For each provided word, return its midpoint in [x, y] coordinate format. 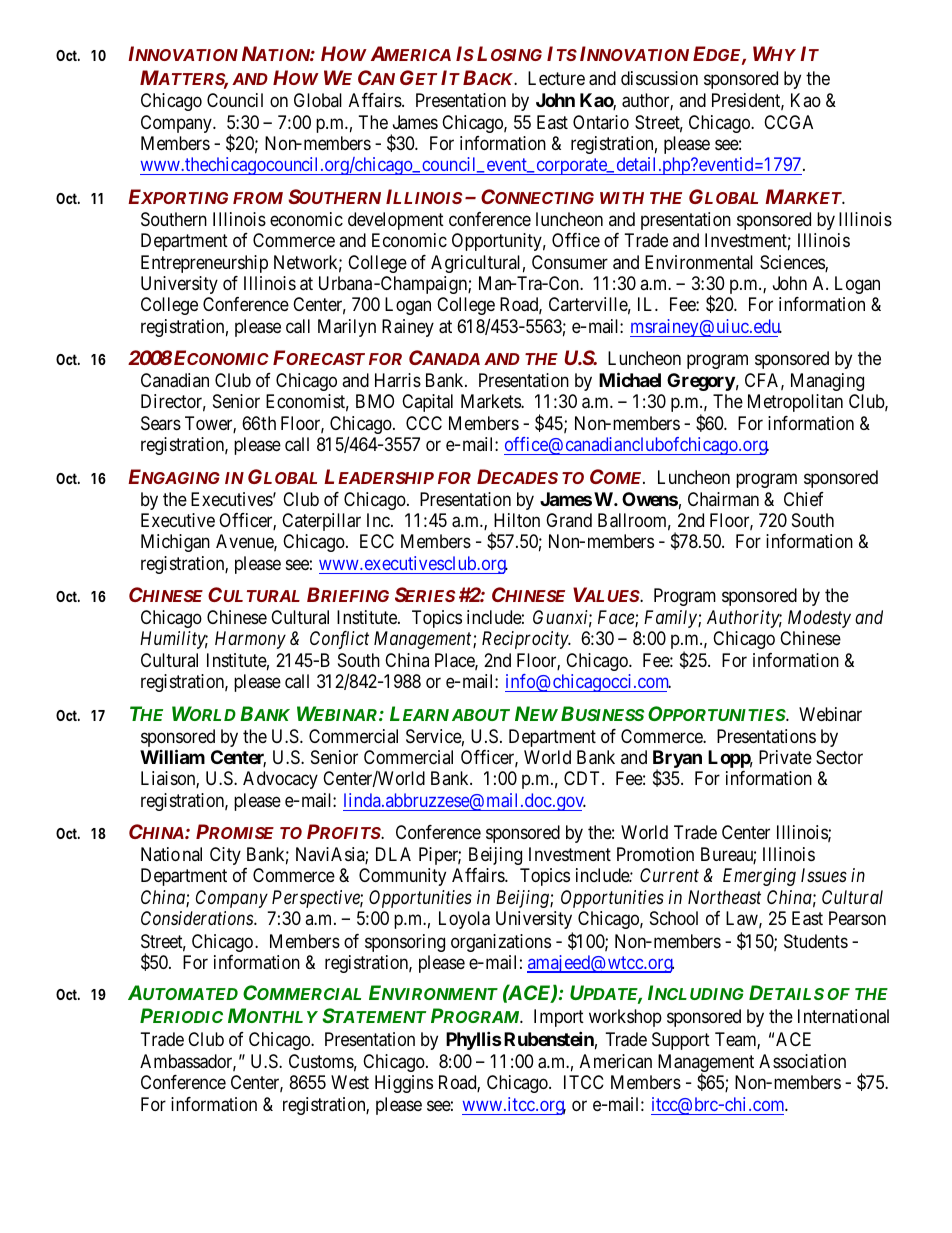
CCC [424, 423]
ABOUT [481, 715]
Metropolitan [795, 403]
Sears [161, 423]
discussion [659, 78]
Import [559, 1018]
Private [785, 757]
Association [802, 1061]
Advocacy [280, 780]
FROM [258, 198]
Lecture [556, 78]
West [350, 1082]
